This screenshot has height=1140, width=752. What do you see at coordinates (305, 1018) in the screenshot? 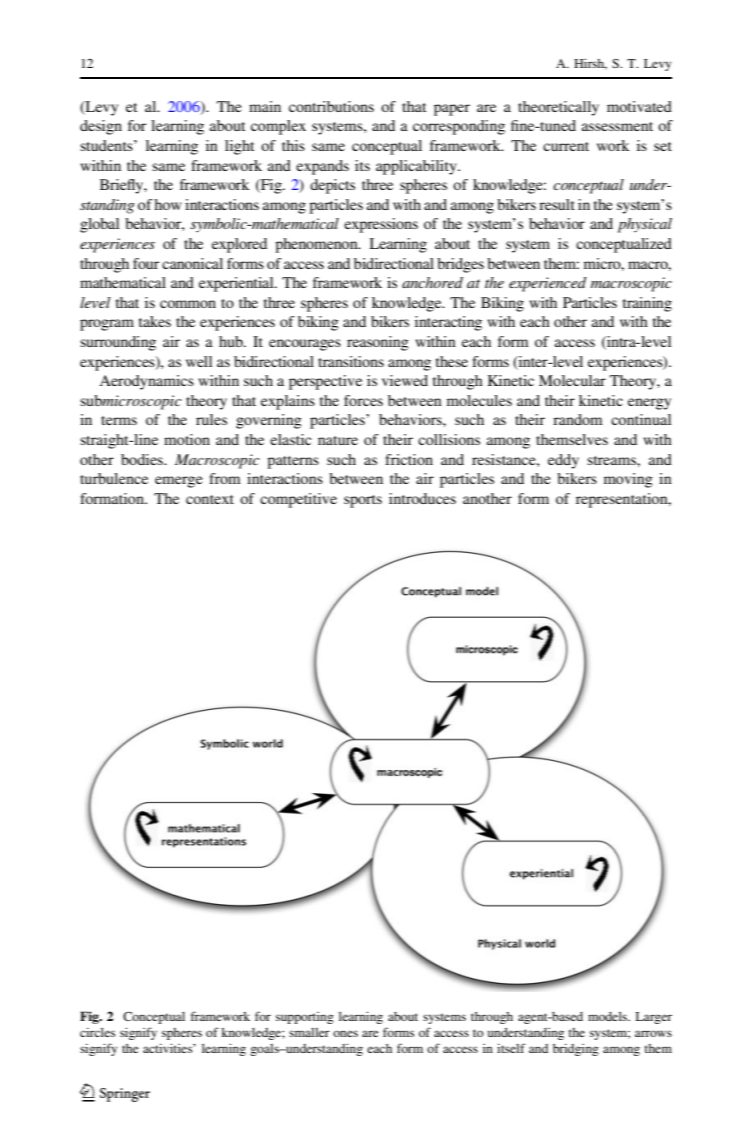
I see `supporting` at bounding box center [305, 1018].
